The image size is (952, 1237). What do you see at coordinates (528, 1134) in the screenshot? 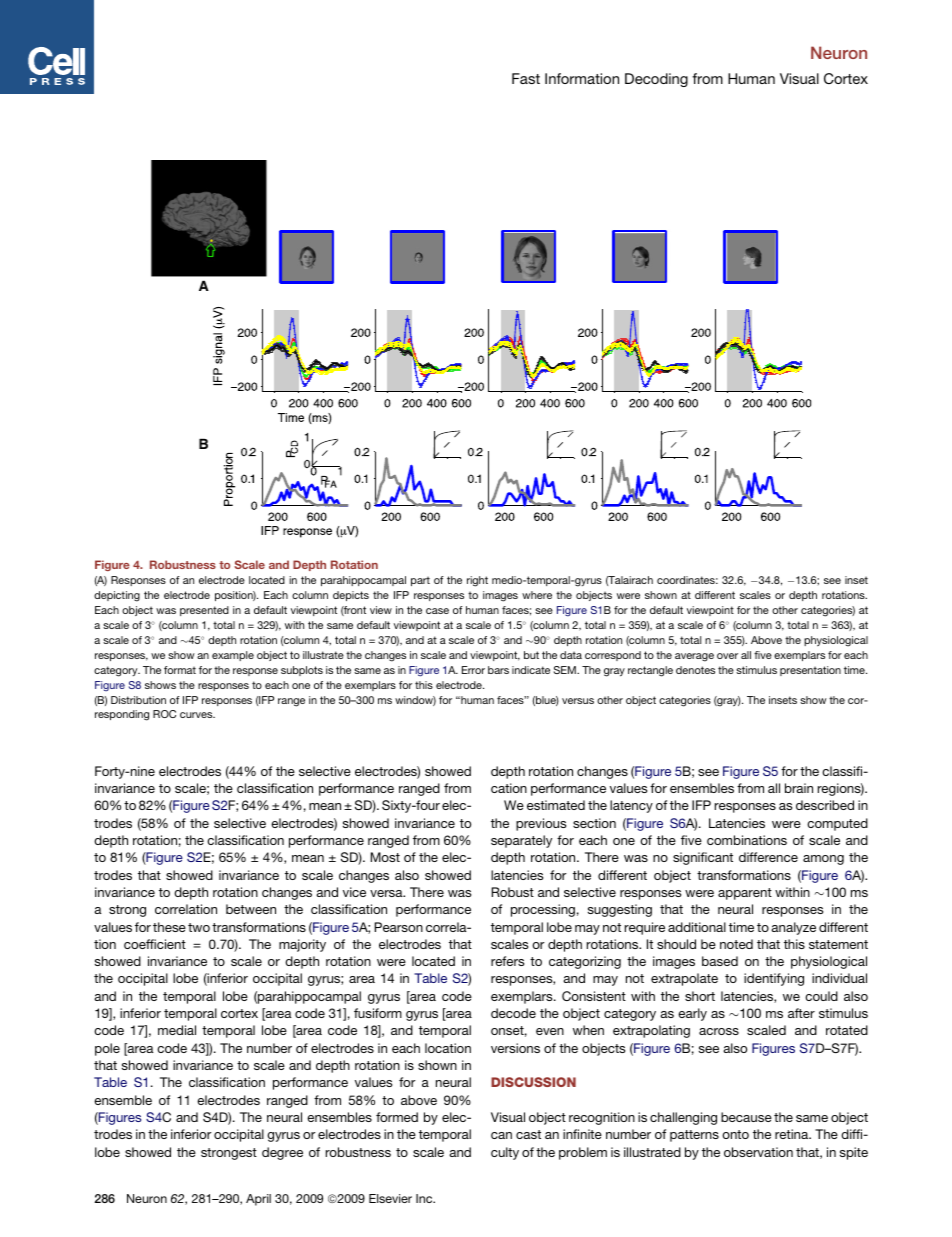
I see `cast` at bounding box center [528, 1134].
